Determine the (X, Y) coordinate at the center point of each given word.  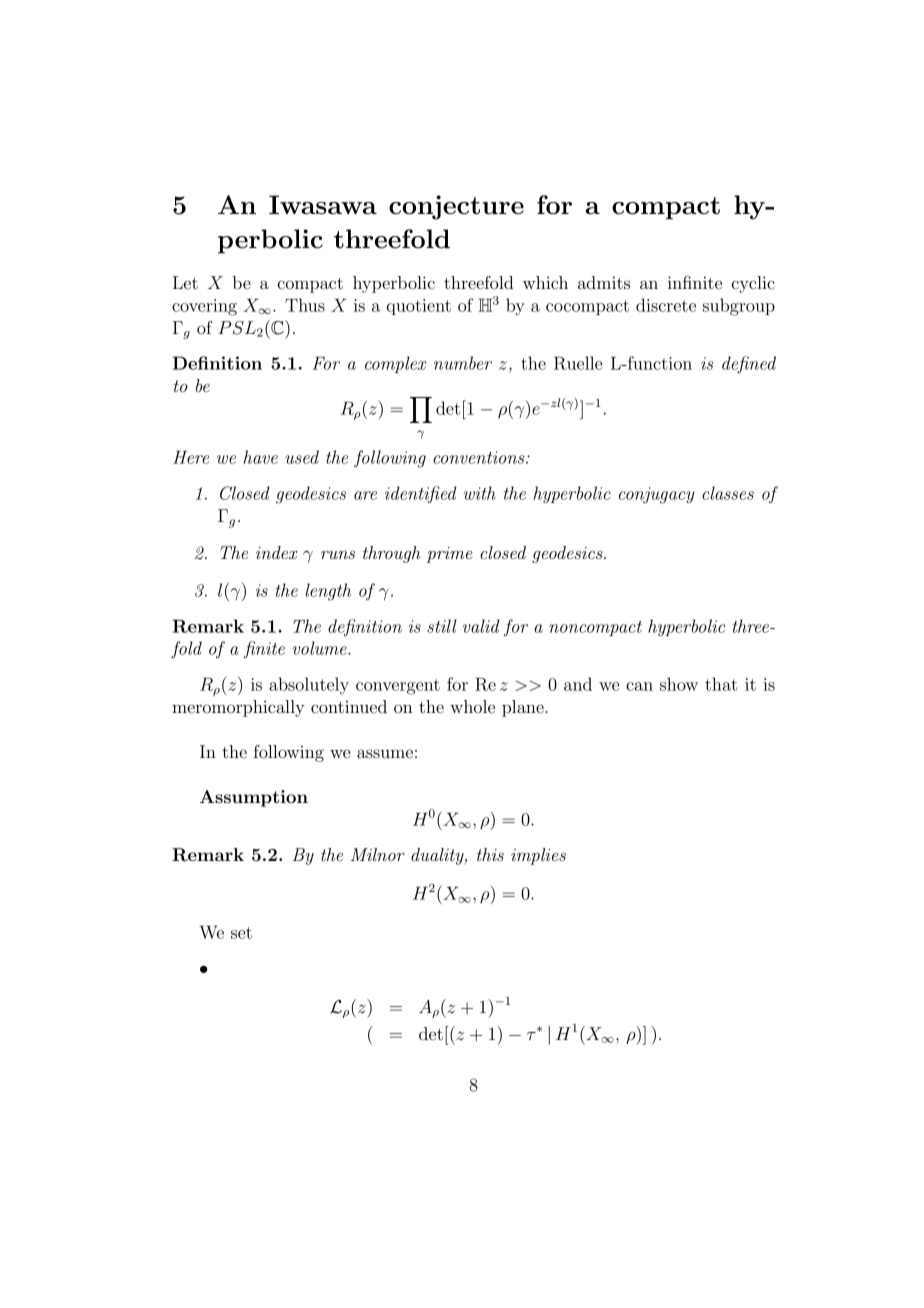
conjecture (456, 207)
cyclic (753, 284)
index (277, 552)
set (241, 933)
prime (450, 555)
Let (185, 282)
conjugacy (657, 495)
